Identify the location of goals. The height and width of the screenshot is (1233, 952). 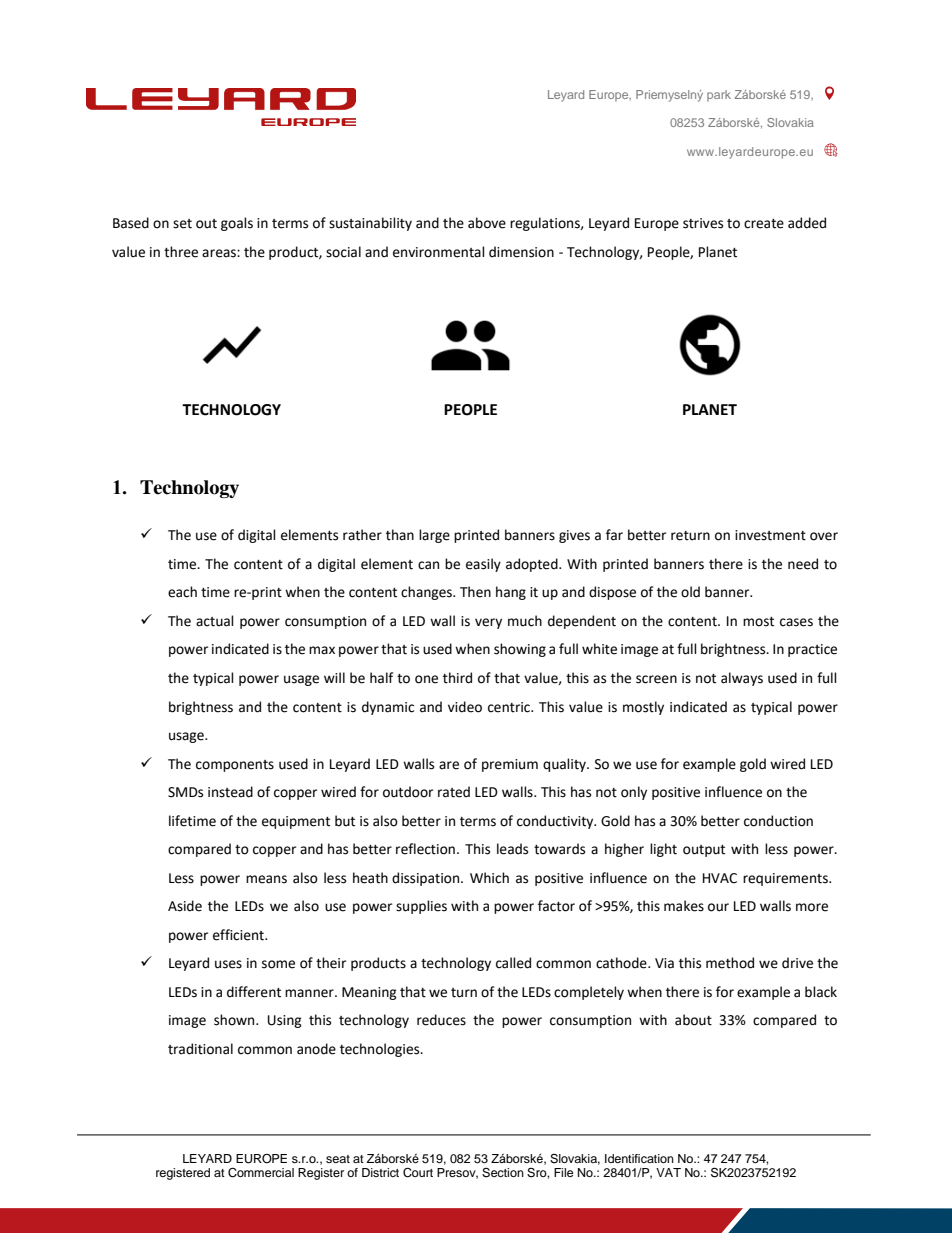
(237, 224).
